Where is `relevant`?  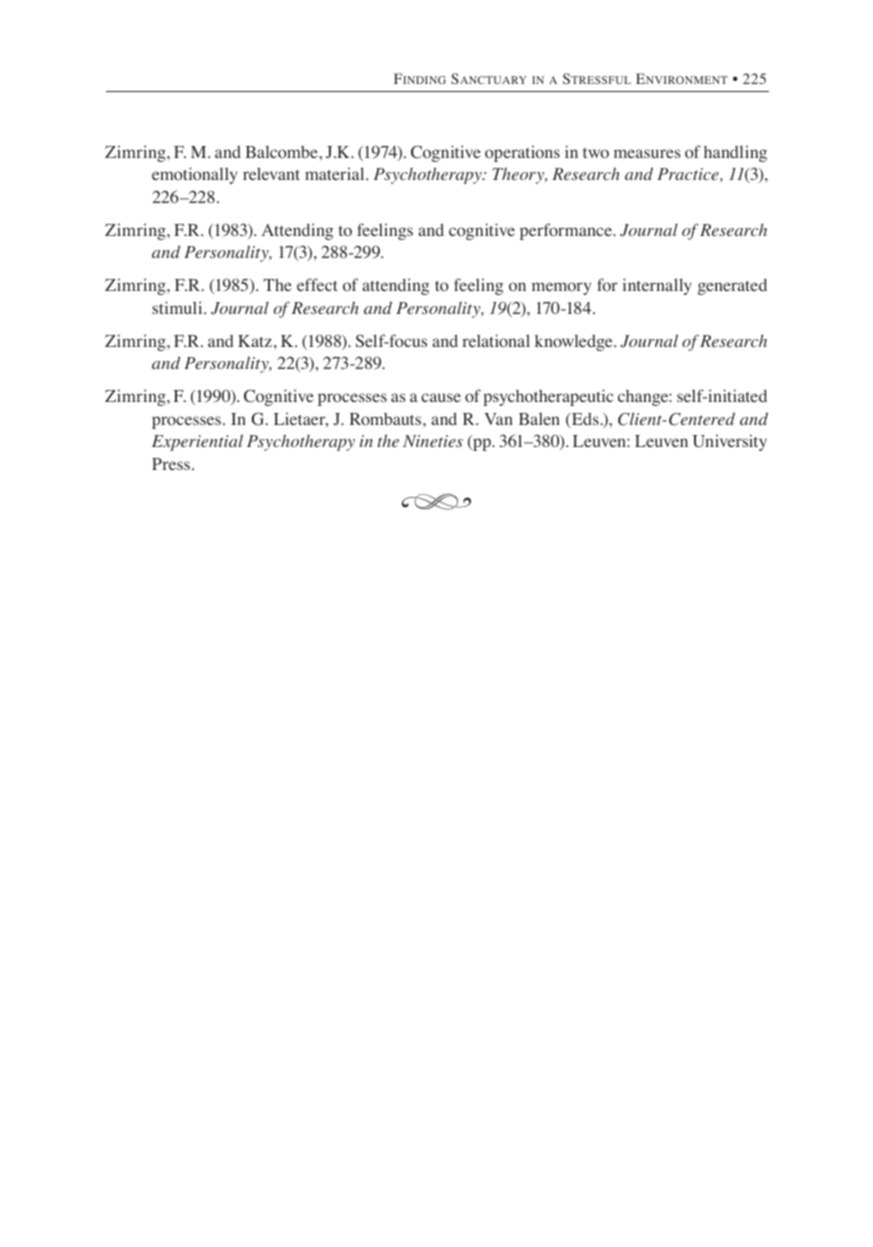 relevant is located at coordinates (271, 173).
